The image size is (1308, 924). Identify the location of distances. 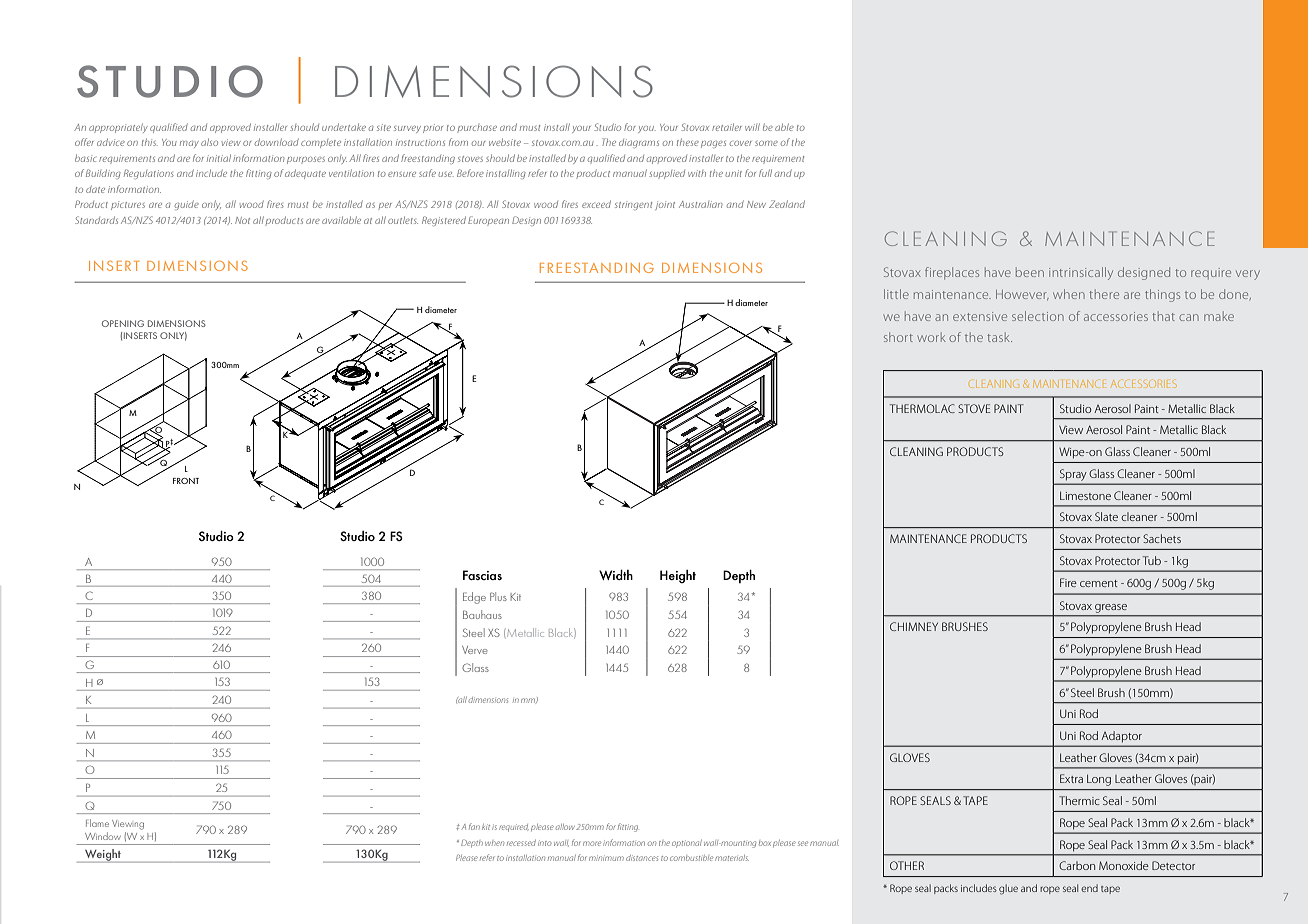
(642, 858).
